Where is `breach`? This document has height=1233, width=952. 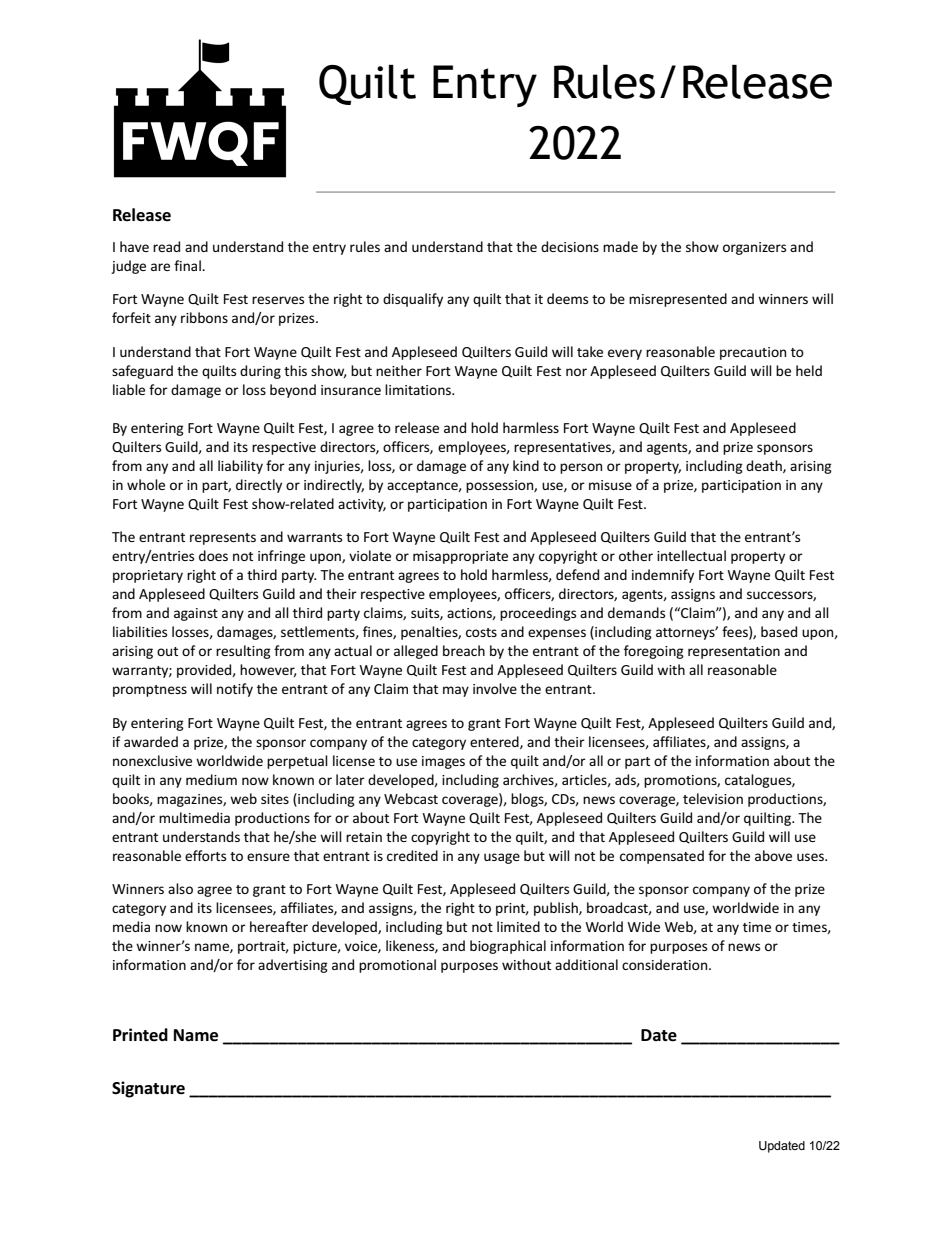 breach is located at coordinates (464, 650).
